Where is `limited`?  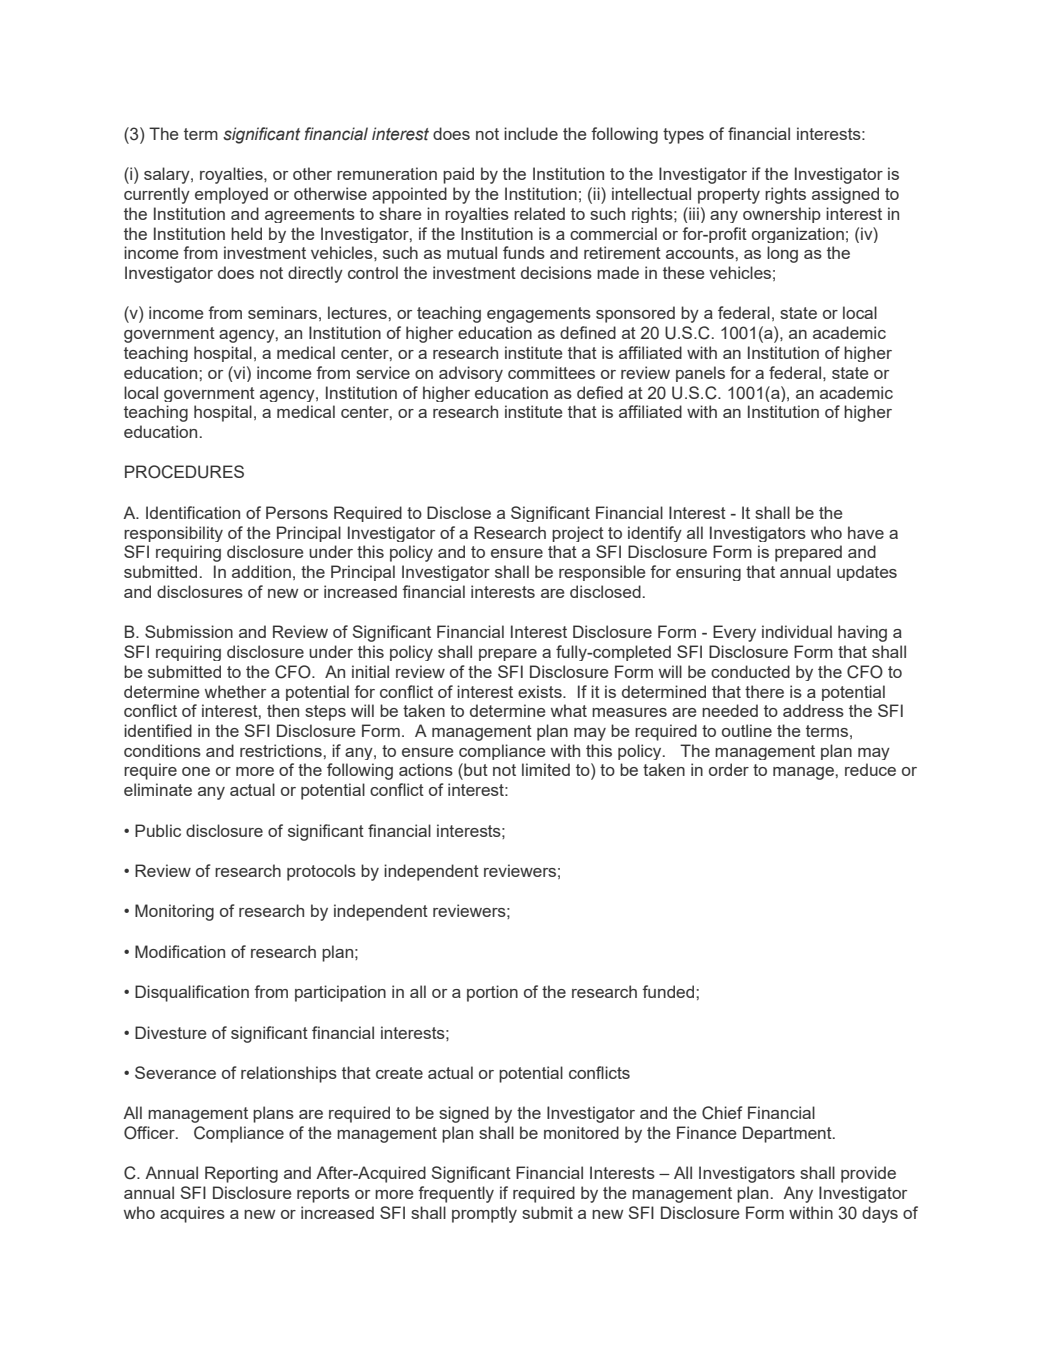 limited is located at coordinates (546, 769).
